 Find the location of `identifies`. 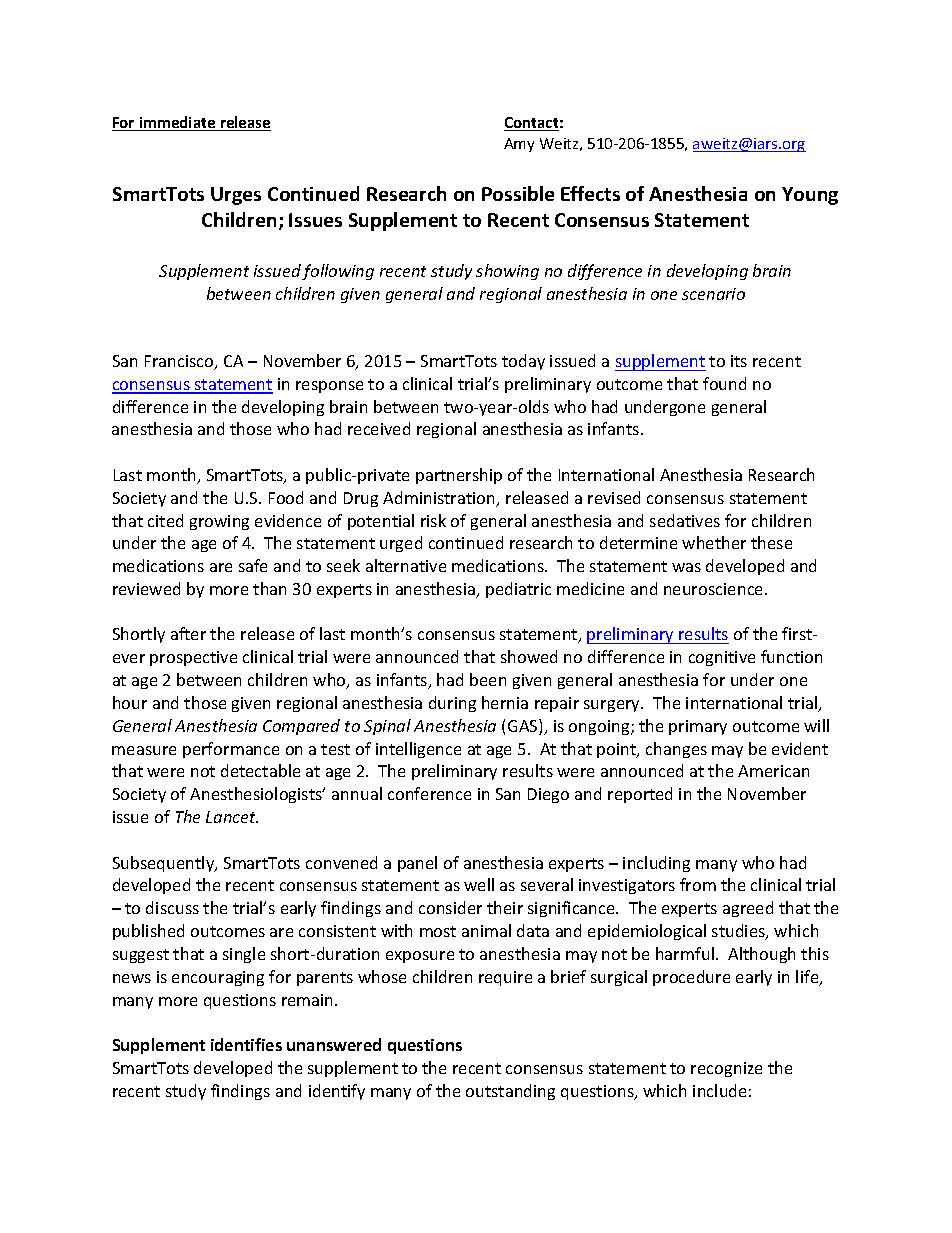

identifies is located at coordinates (246, 1044).
